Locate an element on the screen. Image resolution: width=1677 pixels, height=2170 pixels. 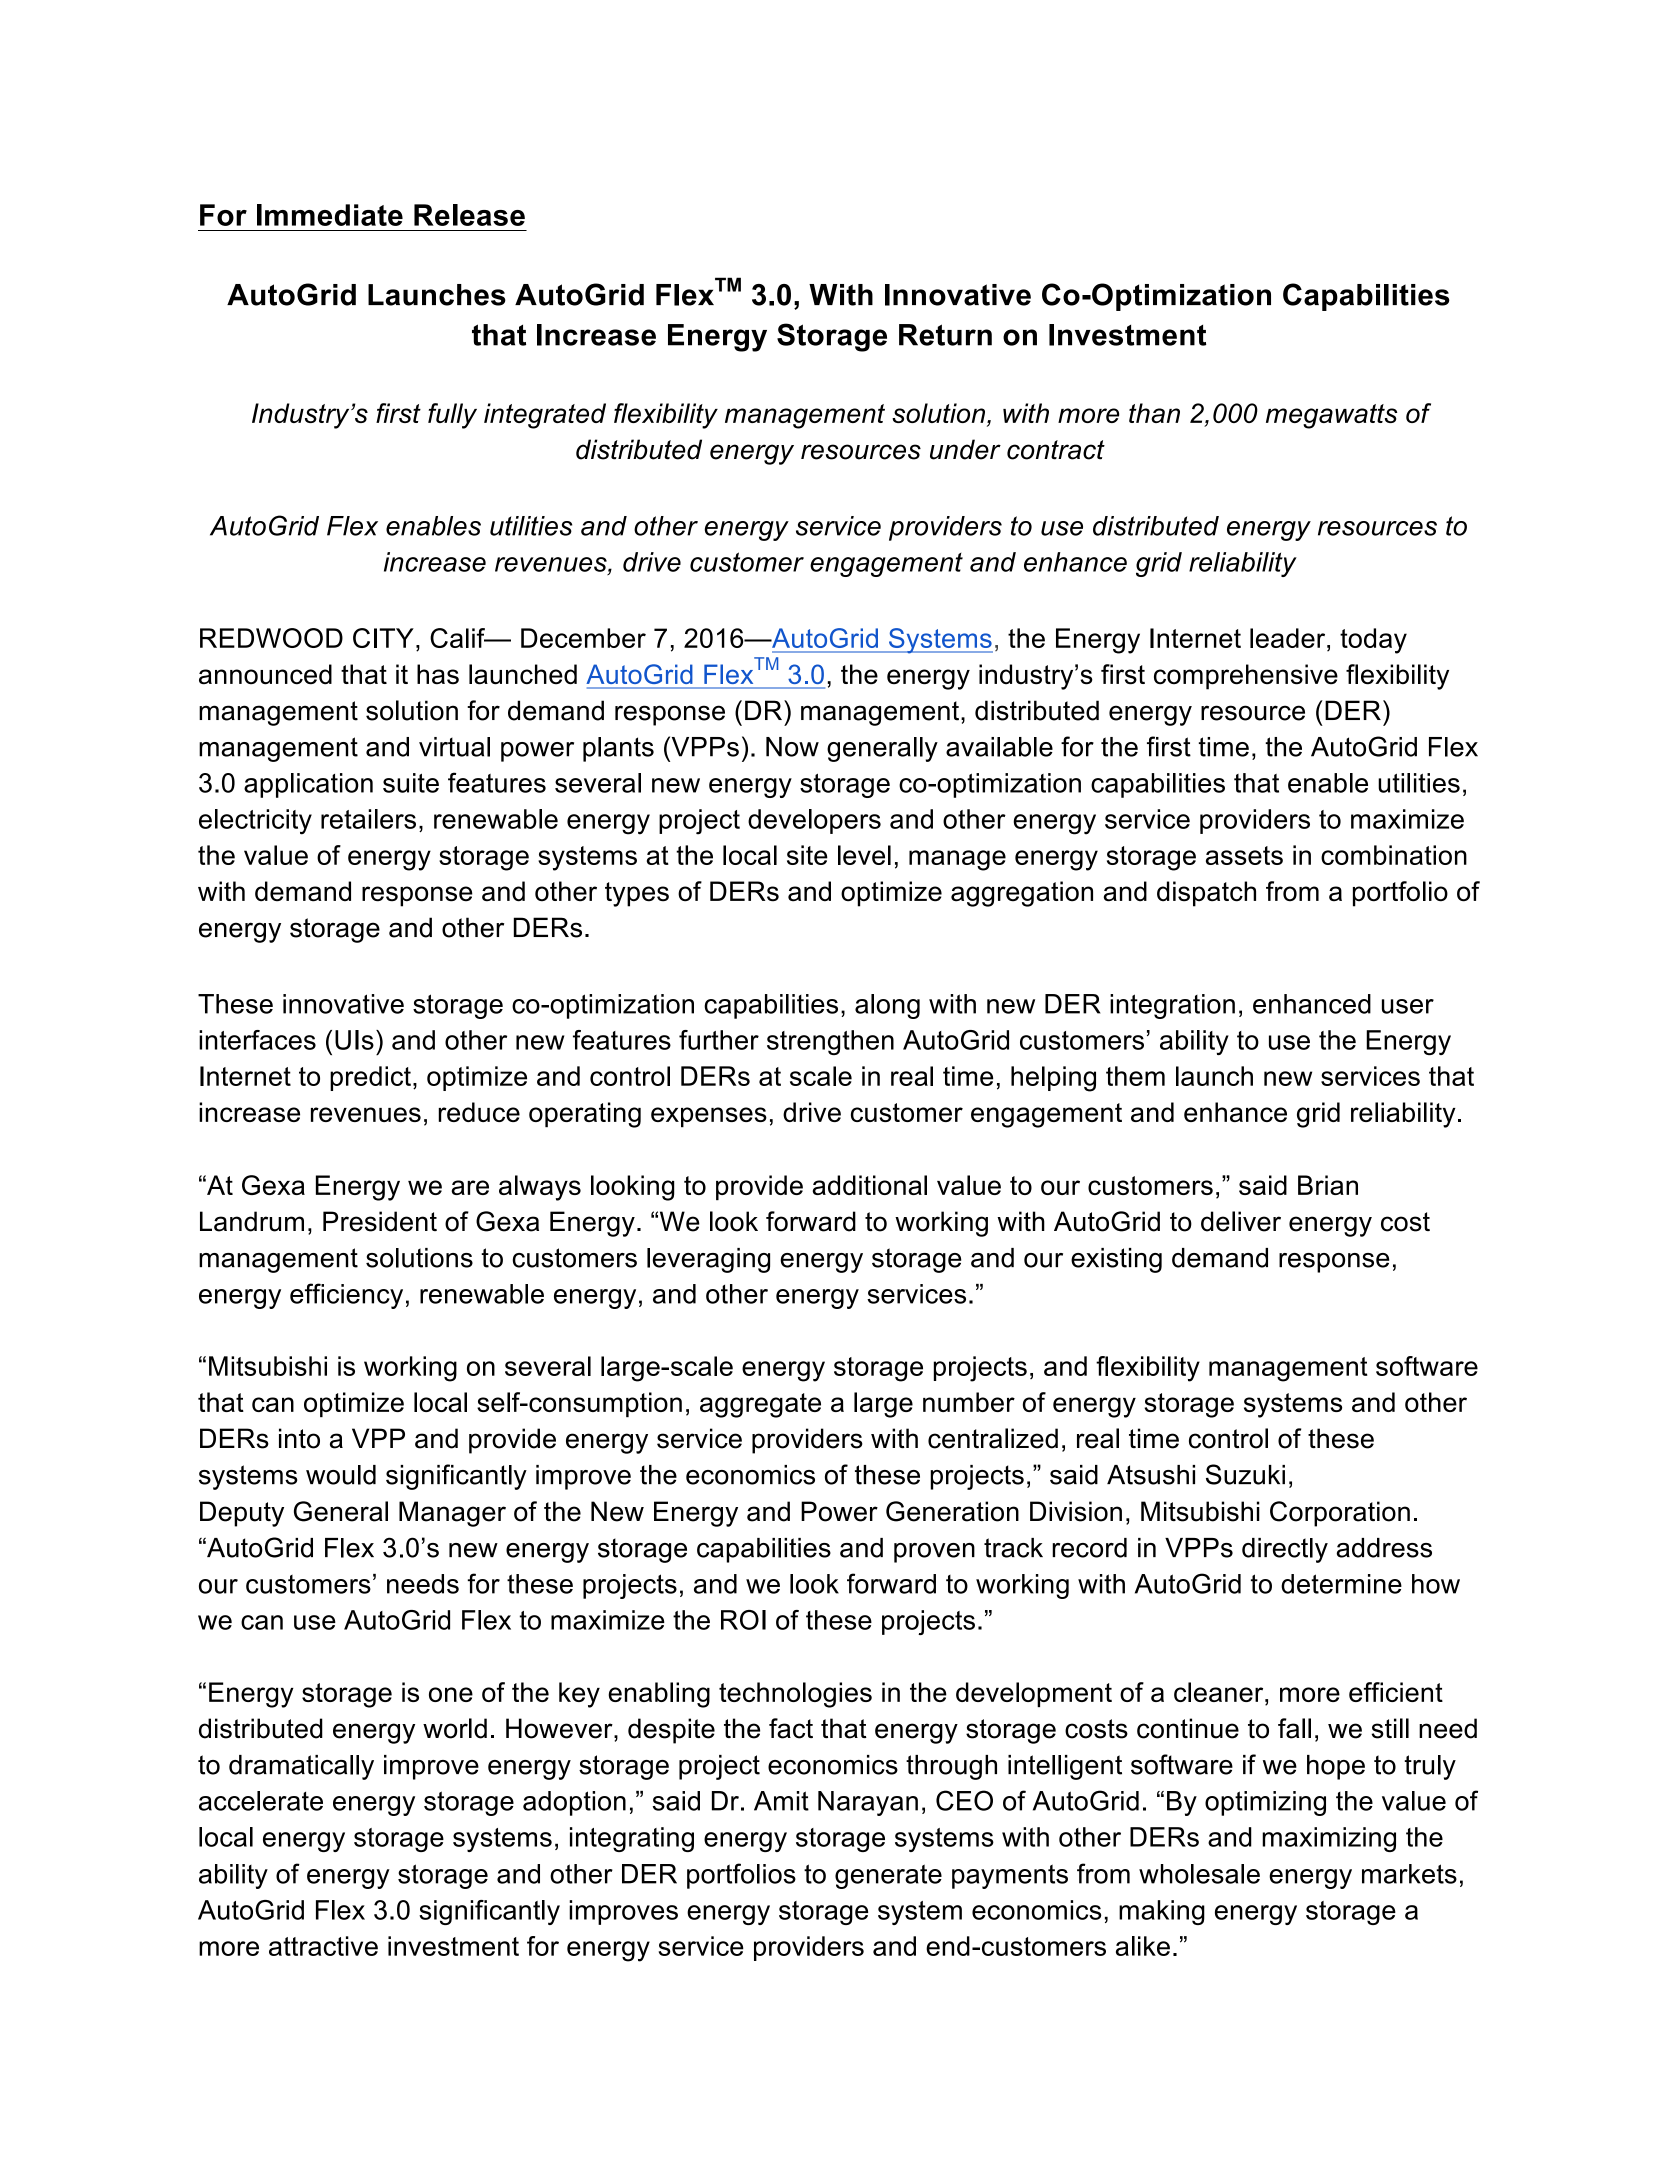
would is located at coordinates (341, 1475).
